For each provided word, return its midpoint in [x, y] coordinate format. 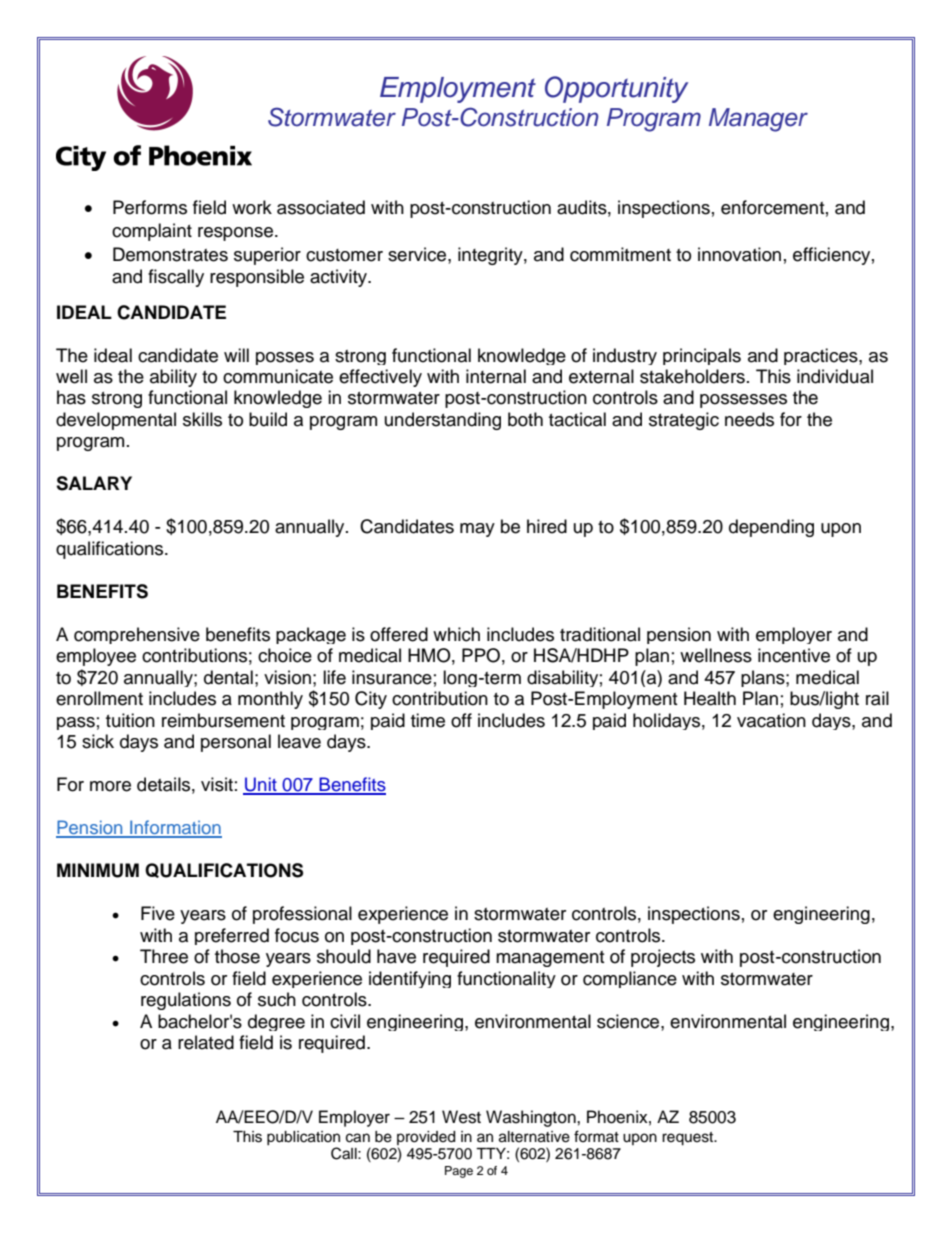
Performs [150, 207]
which [456, 634]
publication [303, 1138]
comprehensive [137, 635]
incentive [794, 655]
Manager [758, 120]
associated [321, 207]
